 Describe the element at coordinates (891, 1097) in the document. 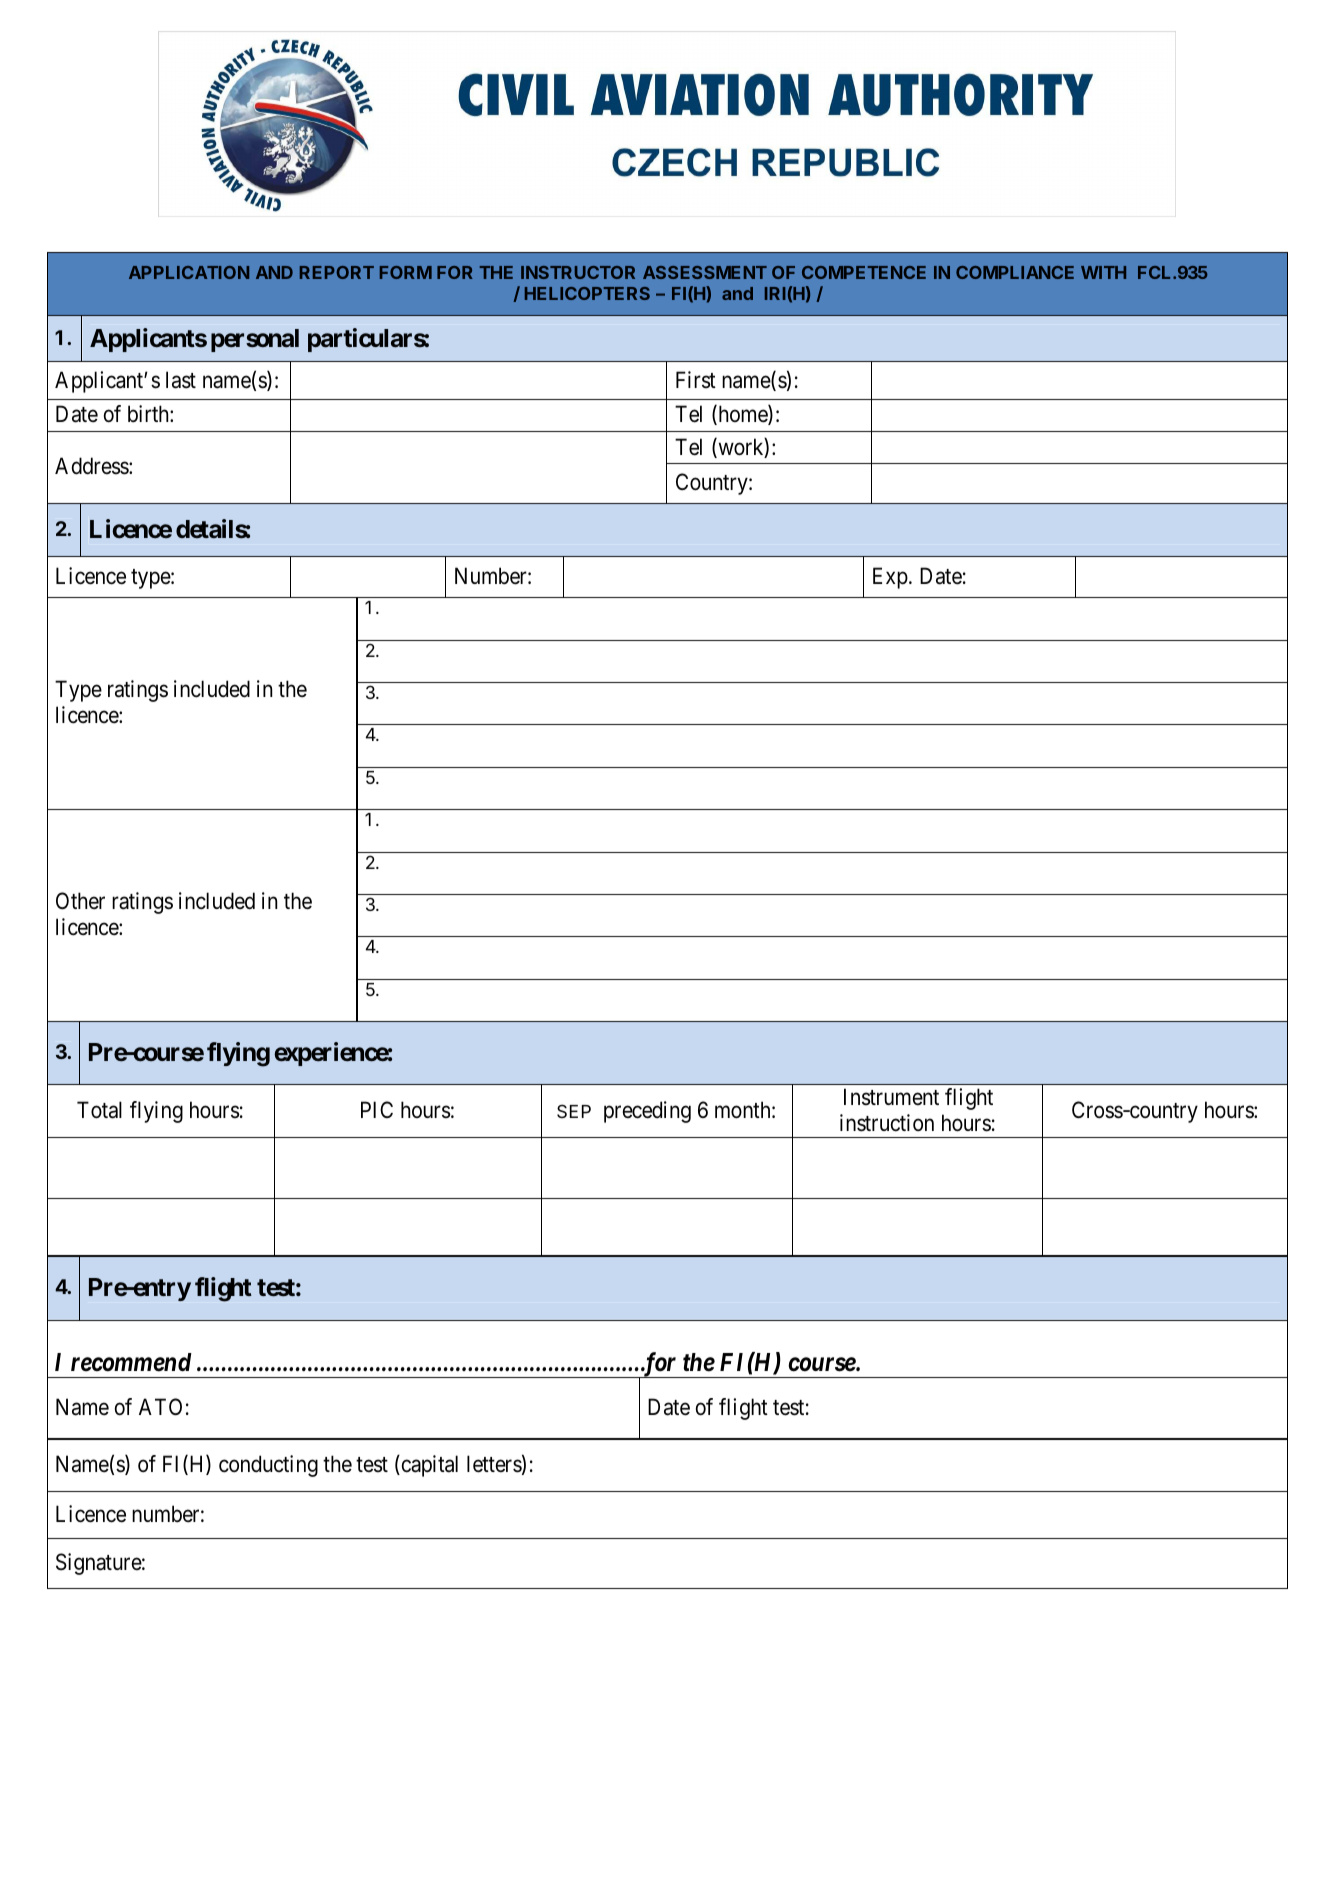

I see `Instrument` at that location.
